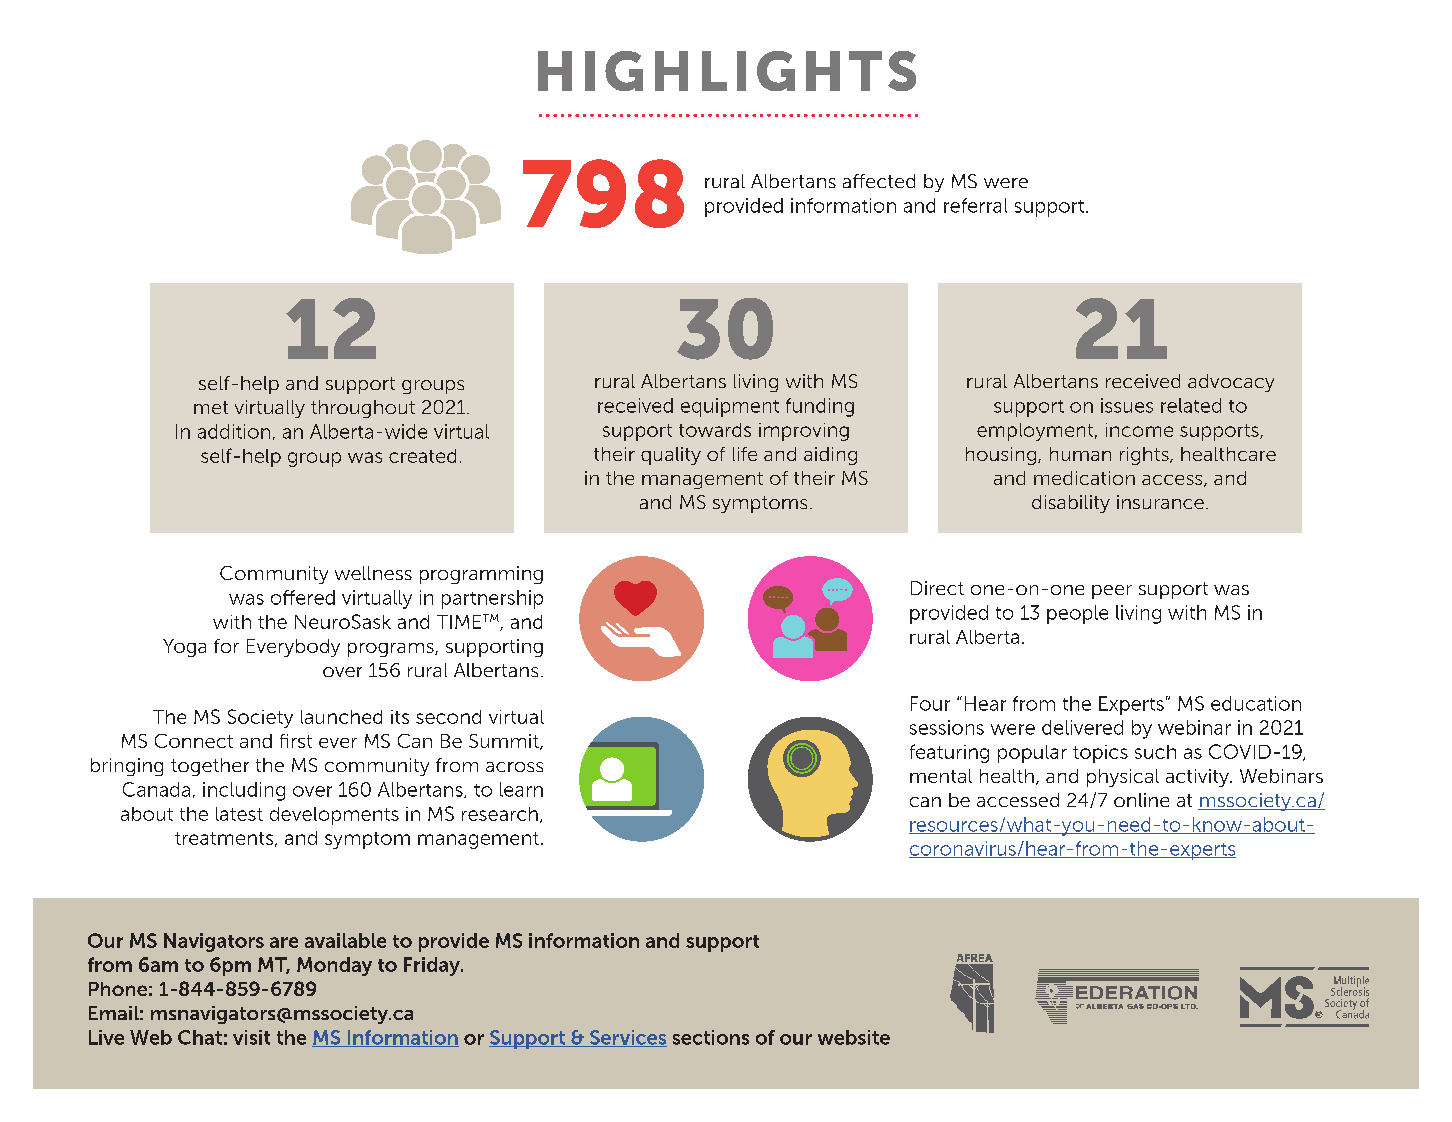  What do you see at coordinates (234, 431) in the image?
I see `addition` at bounding box center [234, 431].
